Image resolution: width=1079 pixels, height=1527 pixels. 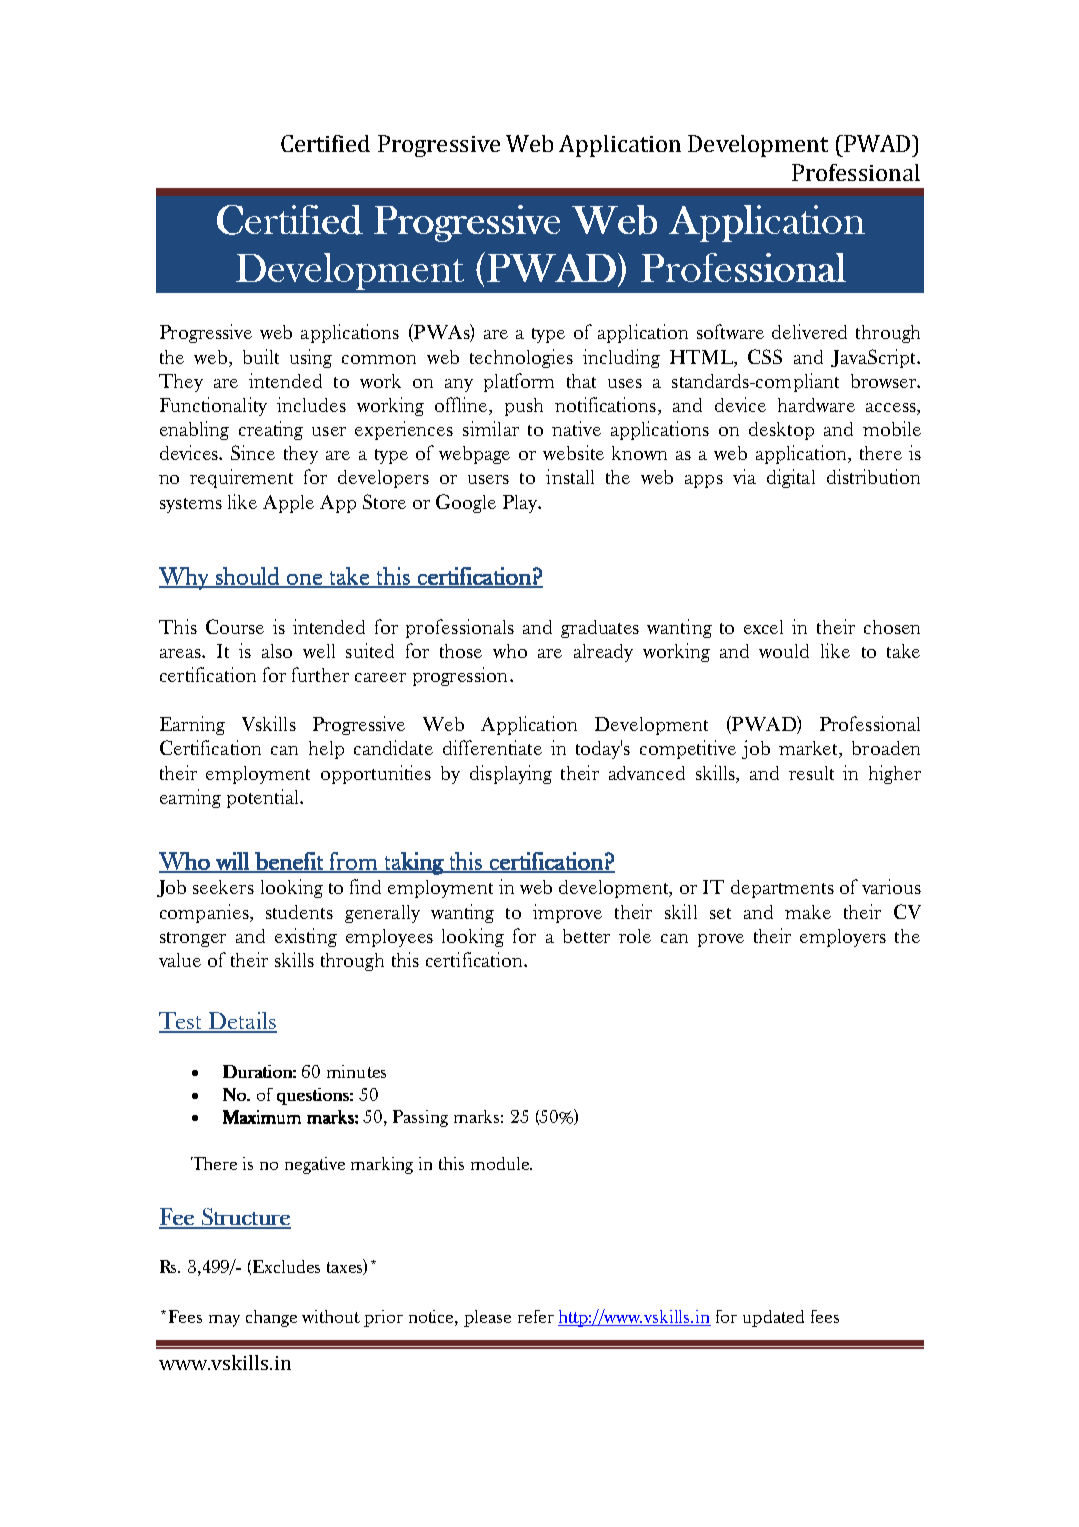 What do you see at coordinates (773, 1318) in the document?
I see `updated` at bounding box center [773, 1318].
